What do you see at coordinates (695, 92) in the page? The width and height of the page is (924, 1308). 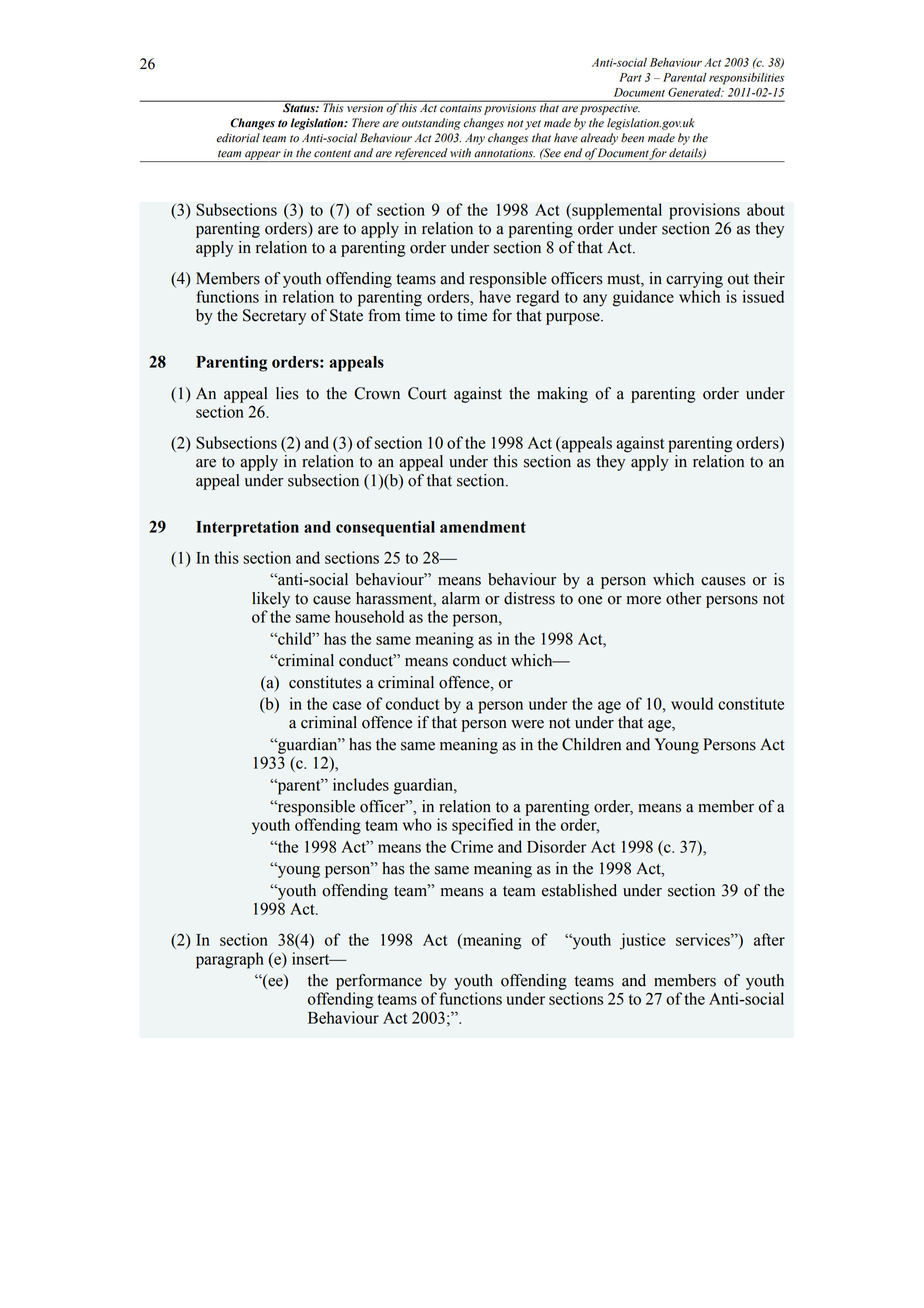 I see `Generated` at bounding box center [695, 92].
